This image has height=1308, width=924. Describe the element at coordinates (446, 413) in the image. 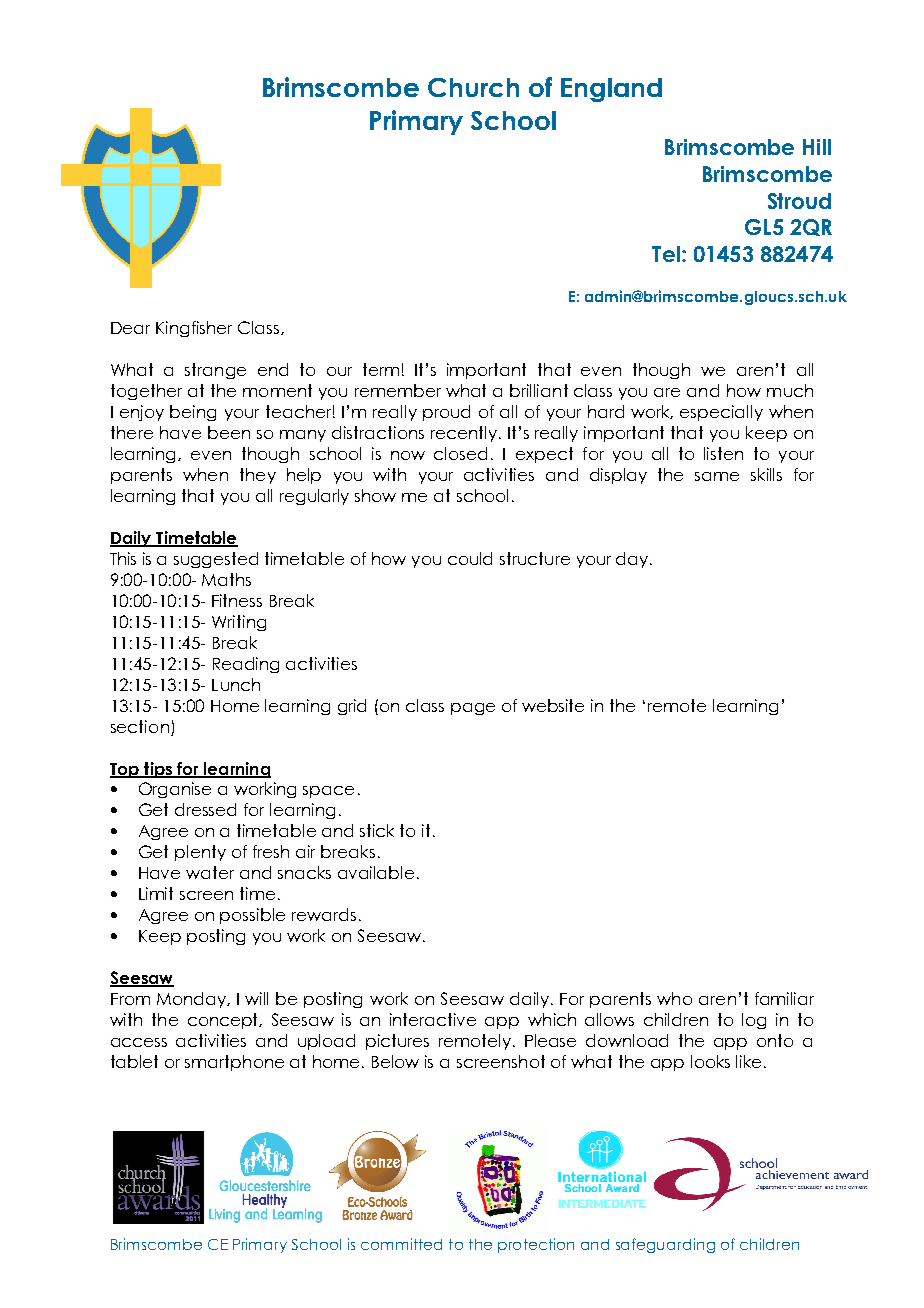

I see `proud` at that location.
